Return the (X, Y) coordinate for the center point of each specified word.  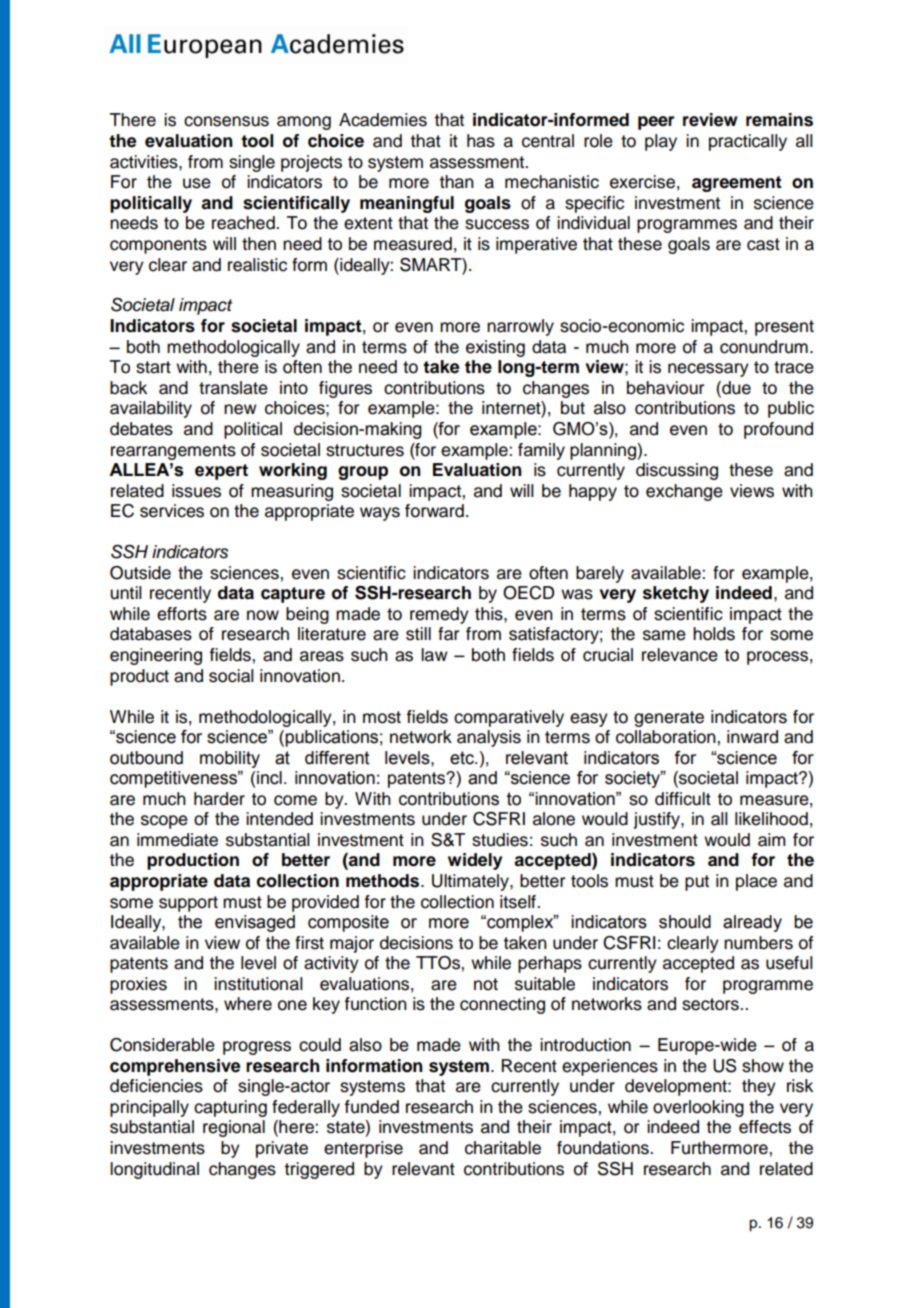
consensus (226, 121)
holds (714, 634)
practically (748, 142)
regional (234, 1128)
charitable (503, 1148)
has (481, 141)
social (231, 676)
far (448, 634)
